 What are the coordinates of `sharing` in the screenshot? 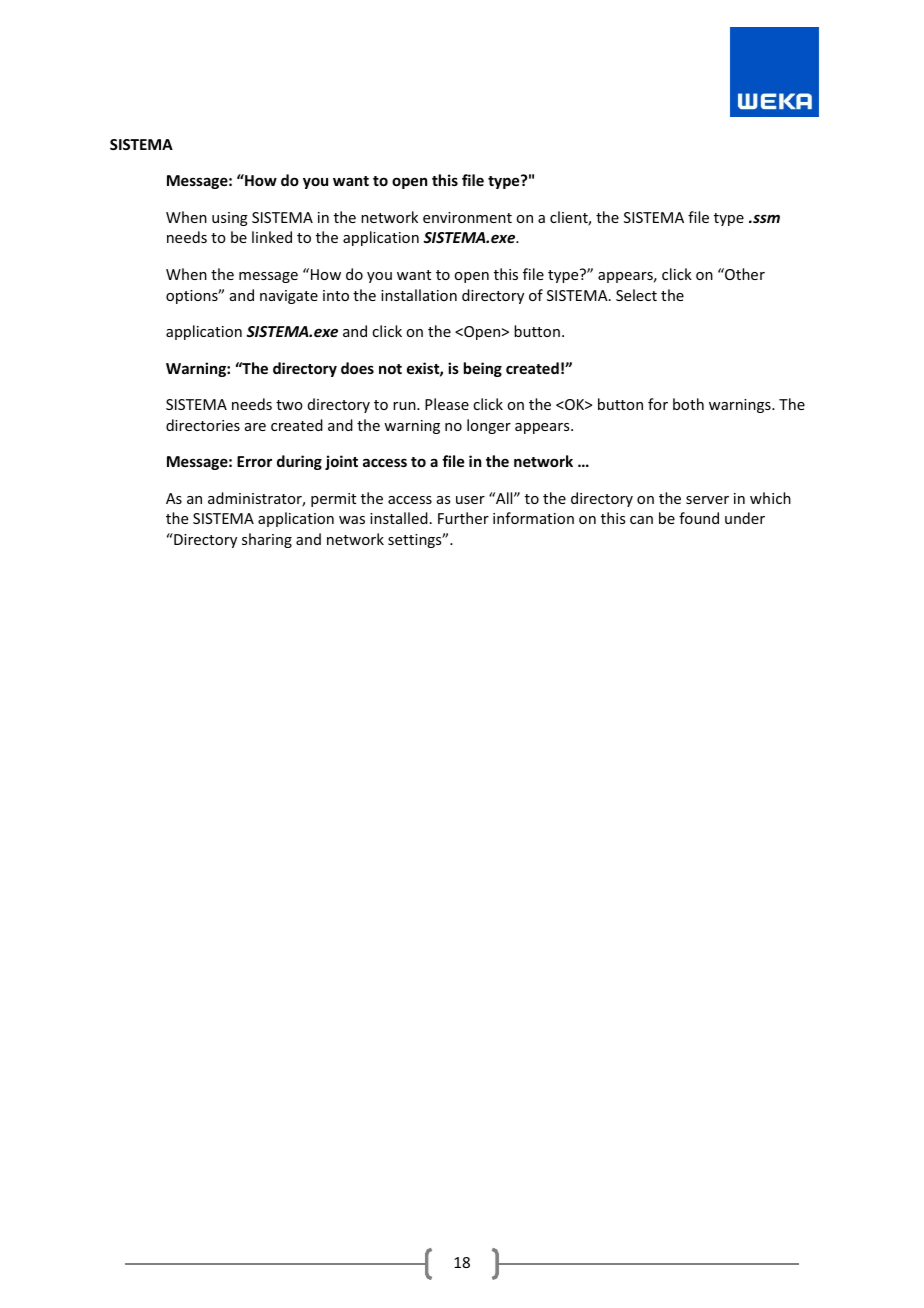 It's located at (267, 540).
